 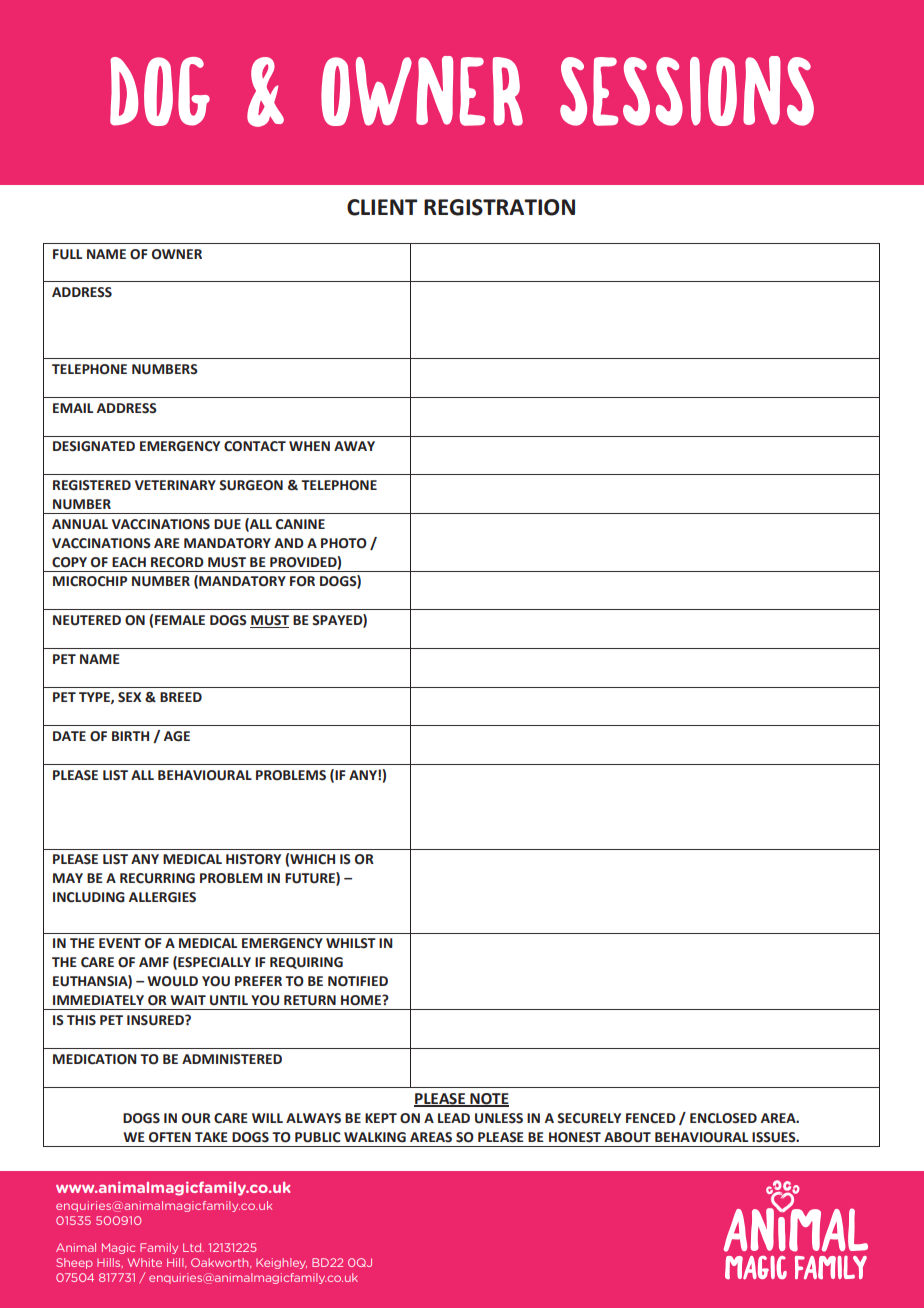 I want to click on OFTEN, so click(x=170, y=1137).
